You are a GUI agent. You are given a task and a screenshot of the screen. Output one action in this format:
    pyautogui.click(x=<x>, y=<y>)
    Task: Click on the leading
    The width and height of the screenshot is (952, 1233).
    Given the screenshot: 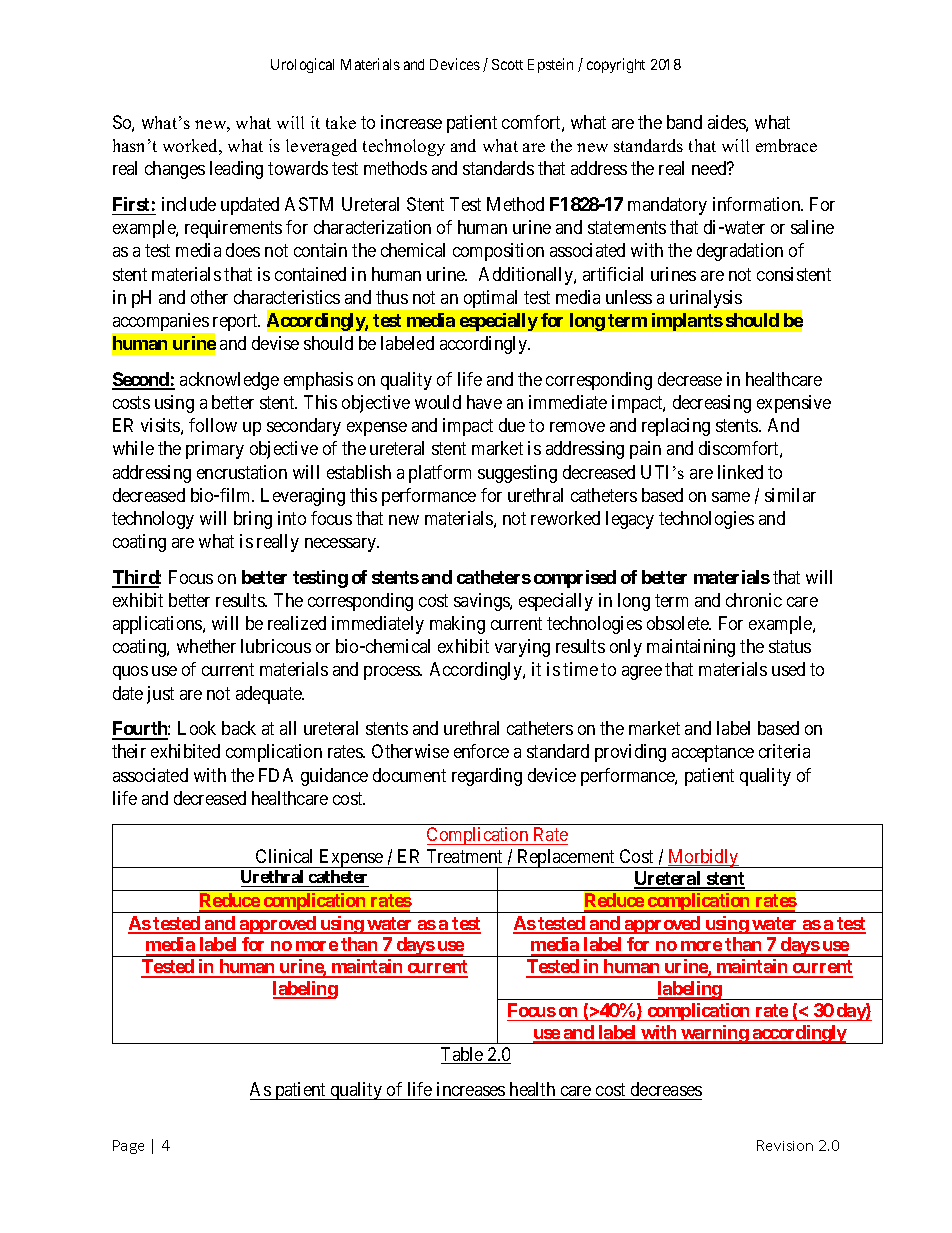 What is the action you would take?
    pyautogui.click(x=236, y=170)
